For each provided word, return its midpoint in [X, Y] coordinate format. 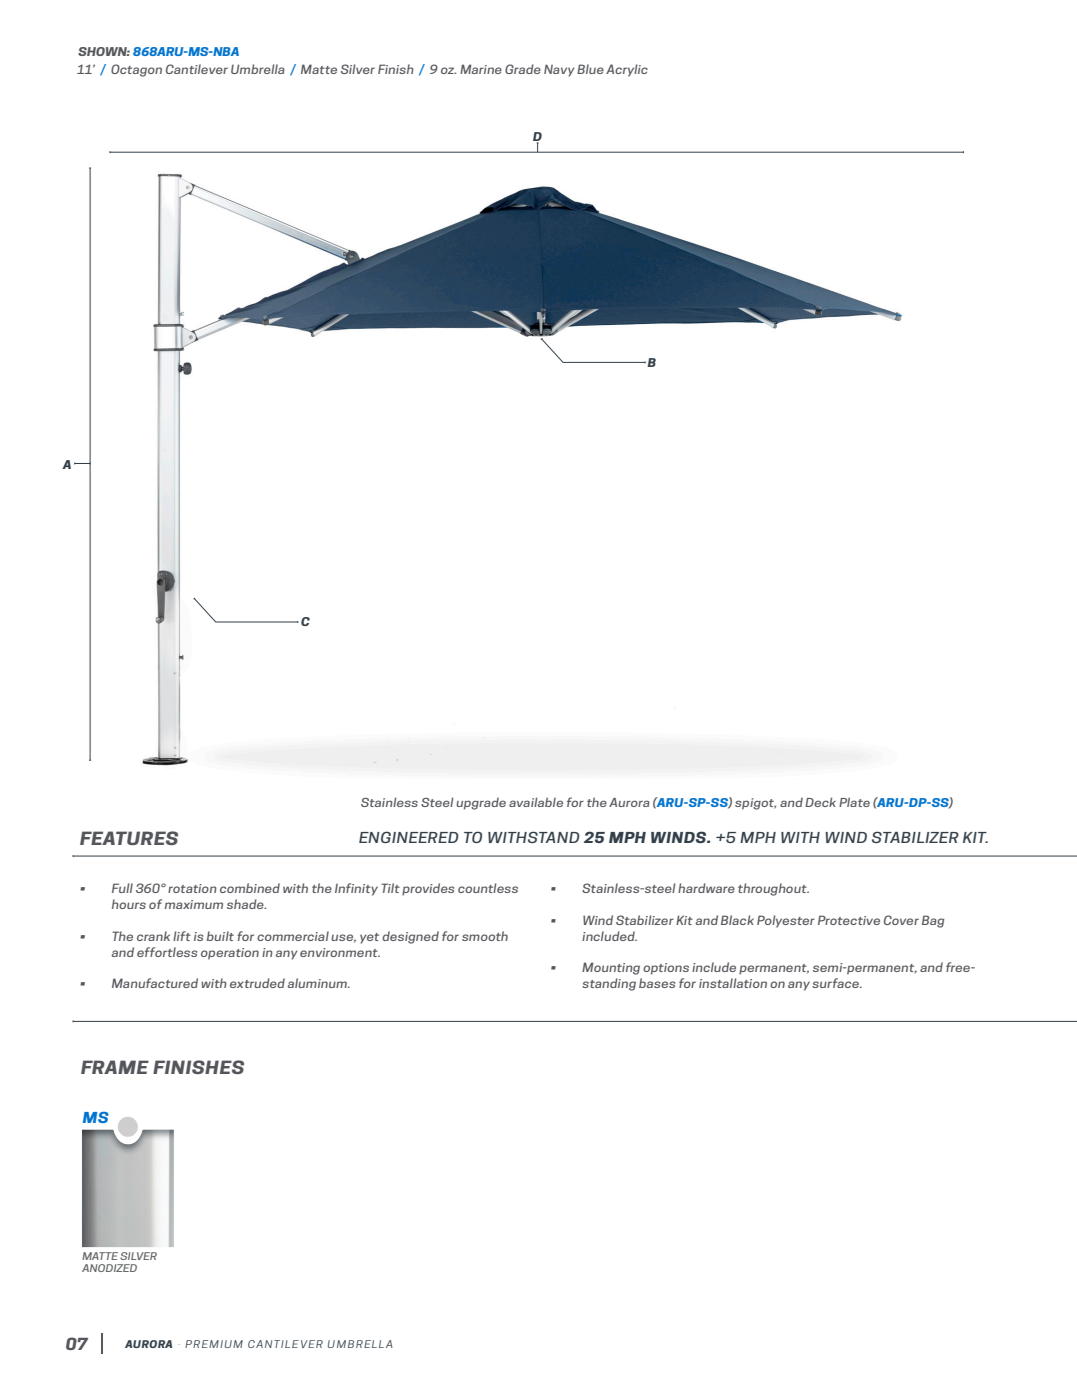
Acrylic [627, 70]
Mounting [611, 968]
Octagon [136, 70]
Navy [559, 70]
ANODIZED [109, 1268]
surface [837, 983]
